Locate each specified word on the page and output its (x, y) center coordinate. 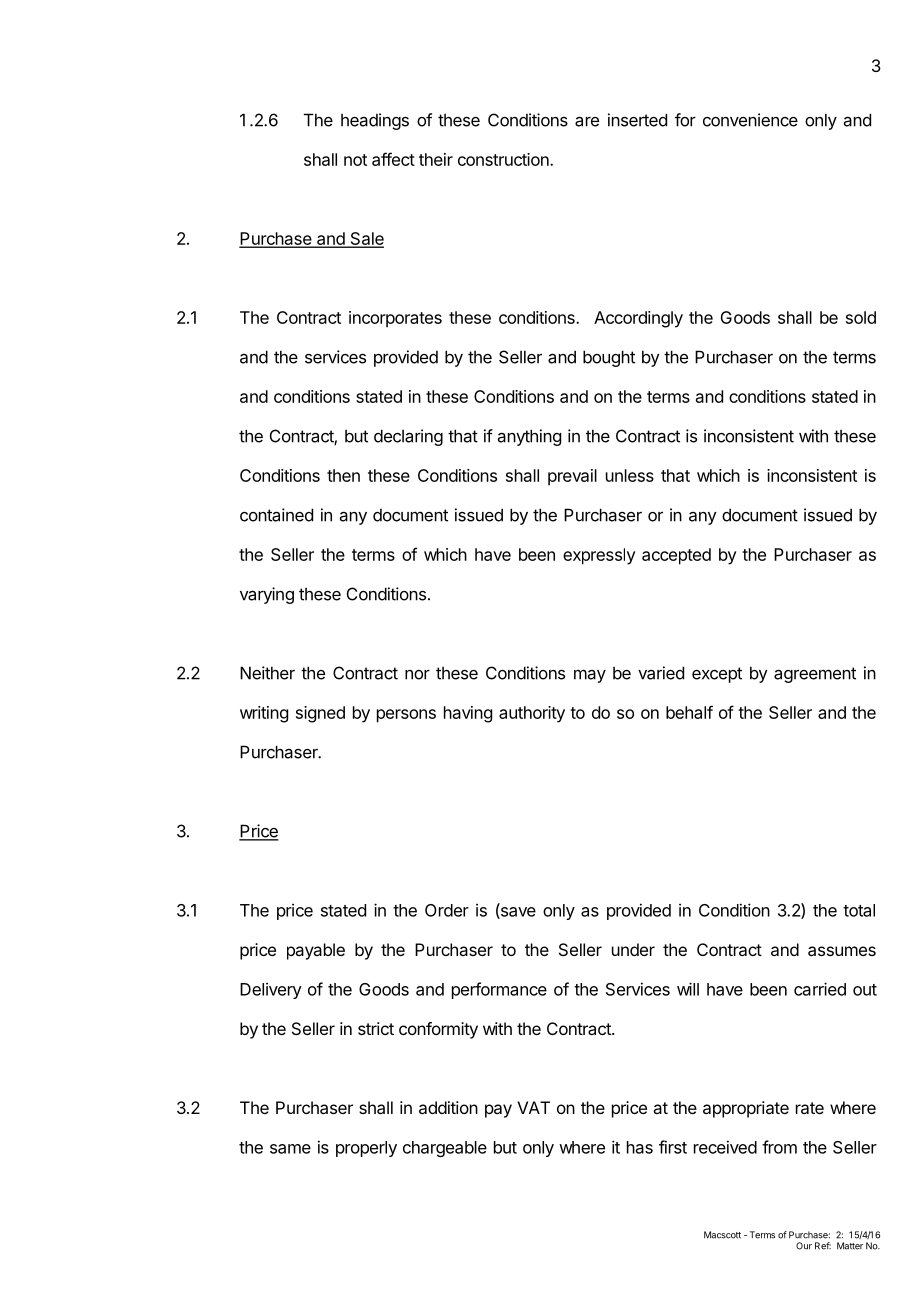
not (355, 160)
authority (532, 714)
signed (320, 714)
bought (609, 358)
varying (267, 595)
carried (820, 989)
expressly (599, 556)
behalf (689, 712)
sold (861, 317)
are (587, 121)
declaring (408, 437)
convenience (750, 120)
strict (376, 1028)
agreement (815, 675)
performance (499, 990)
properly (366, 1149)
